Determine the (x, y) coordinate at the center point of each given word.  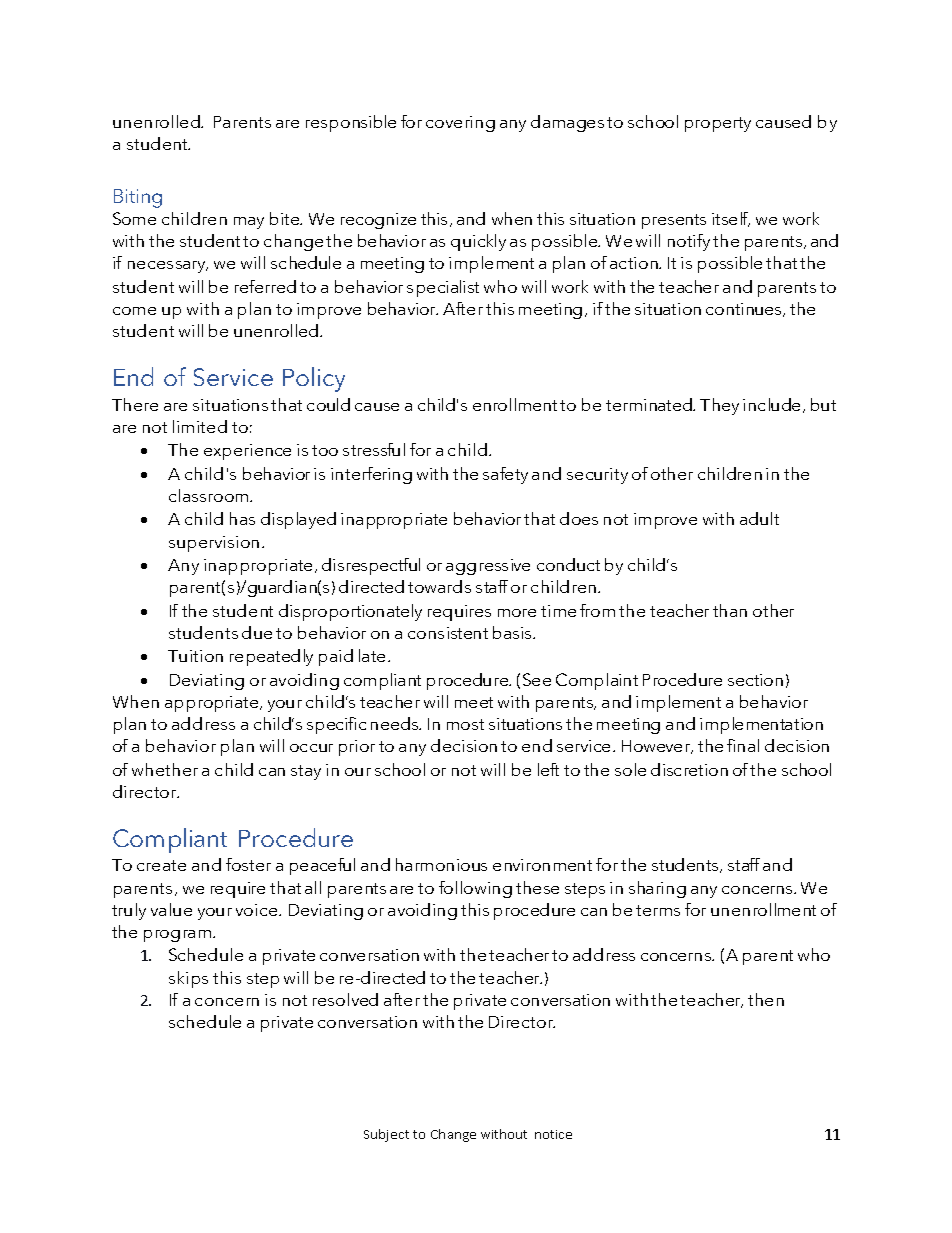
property (718, 124)
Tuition (195, 656)
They (719, 406)
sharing (657, 889)
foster (248, 864)
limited (200, 426)
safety (505, 475)
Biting (138, 198)
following (475, 889)
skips (188, 979)
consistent (448, 633)
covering (460, 124)
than (730, 610)
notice (553, 1134)
